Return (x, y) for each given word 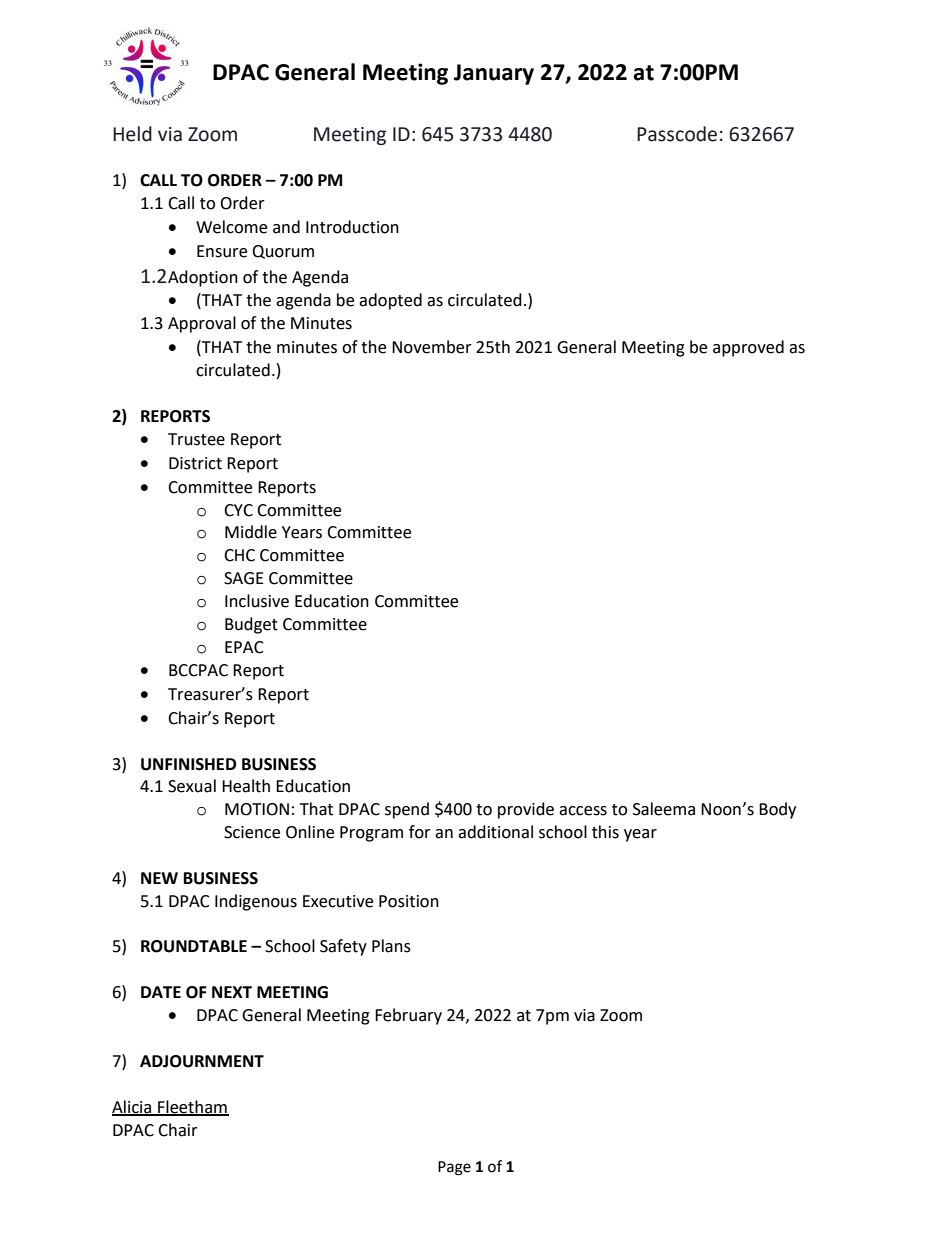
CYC (238, 510)
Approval (202, 324)
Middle (251, 532)
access (583, 811)
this (605, 832)
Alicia (133, 1107)
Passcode (677, 134)
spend (407, 810)
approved (748, 348)
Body (777, 810)
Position (409, 901)
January (494, 74)
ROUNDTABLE (194, 946)
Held (132, 134)
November (432, 347)
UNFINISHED (188, 764)
